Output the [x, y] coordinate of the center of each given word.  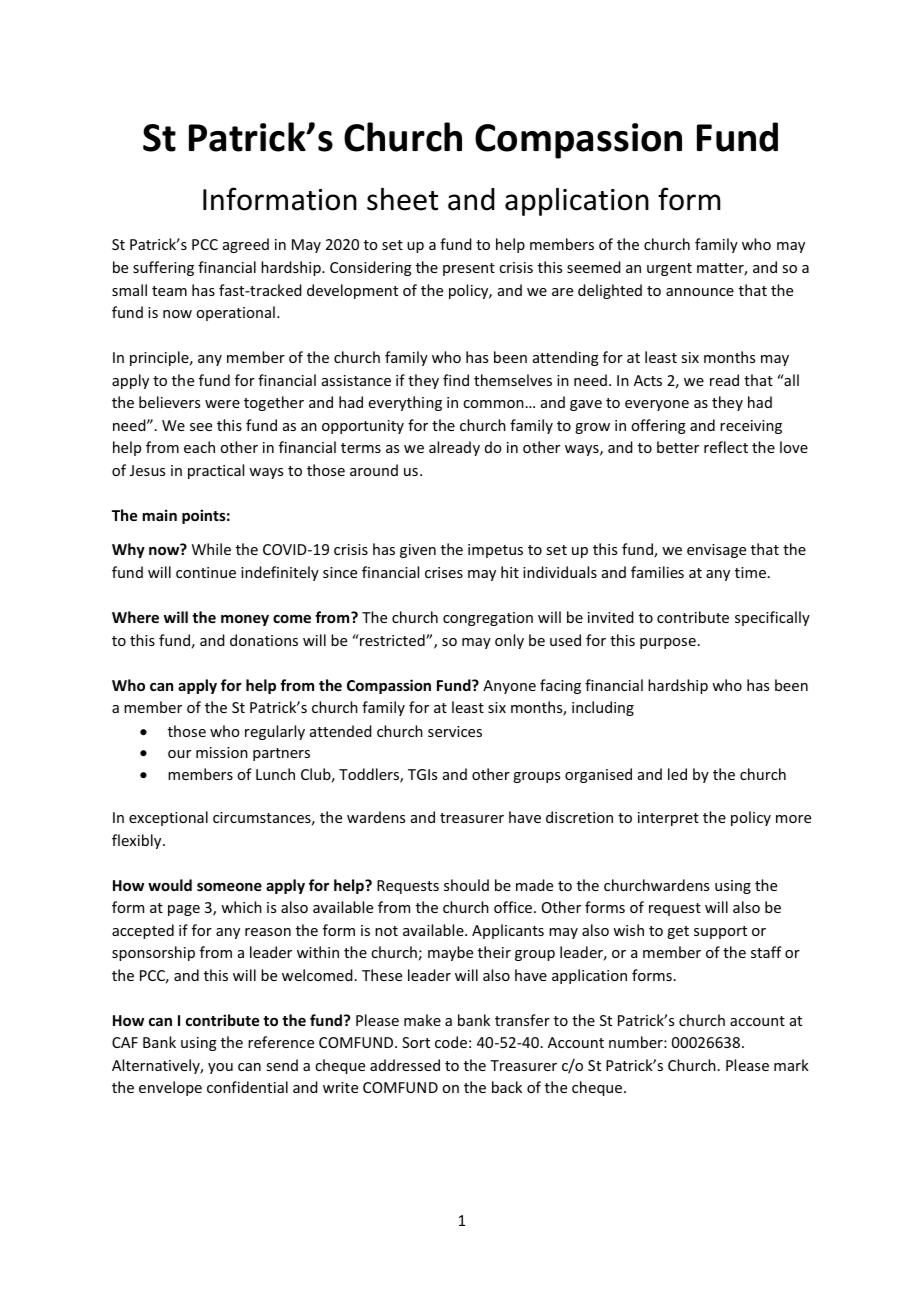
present [469, 269]
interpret [668, 819]
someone [229, 887]
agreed [246, 245]
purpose [668, 643]
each [199, 447]
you [220, 1068]
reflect [726, 447]
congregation [488, 619]
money [245, 620]
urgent [669, 269]
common [493, 404]
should [466, 885]
